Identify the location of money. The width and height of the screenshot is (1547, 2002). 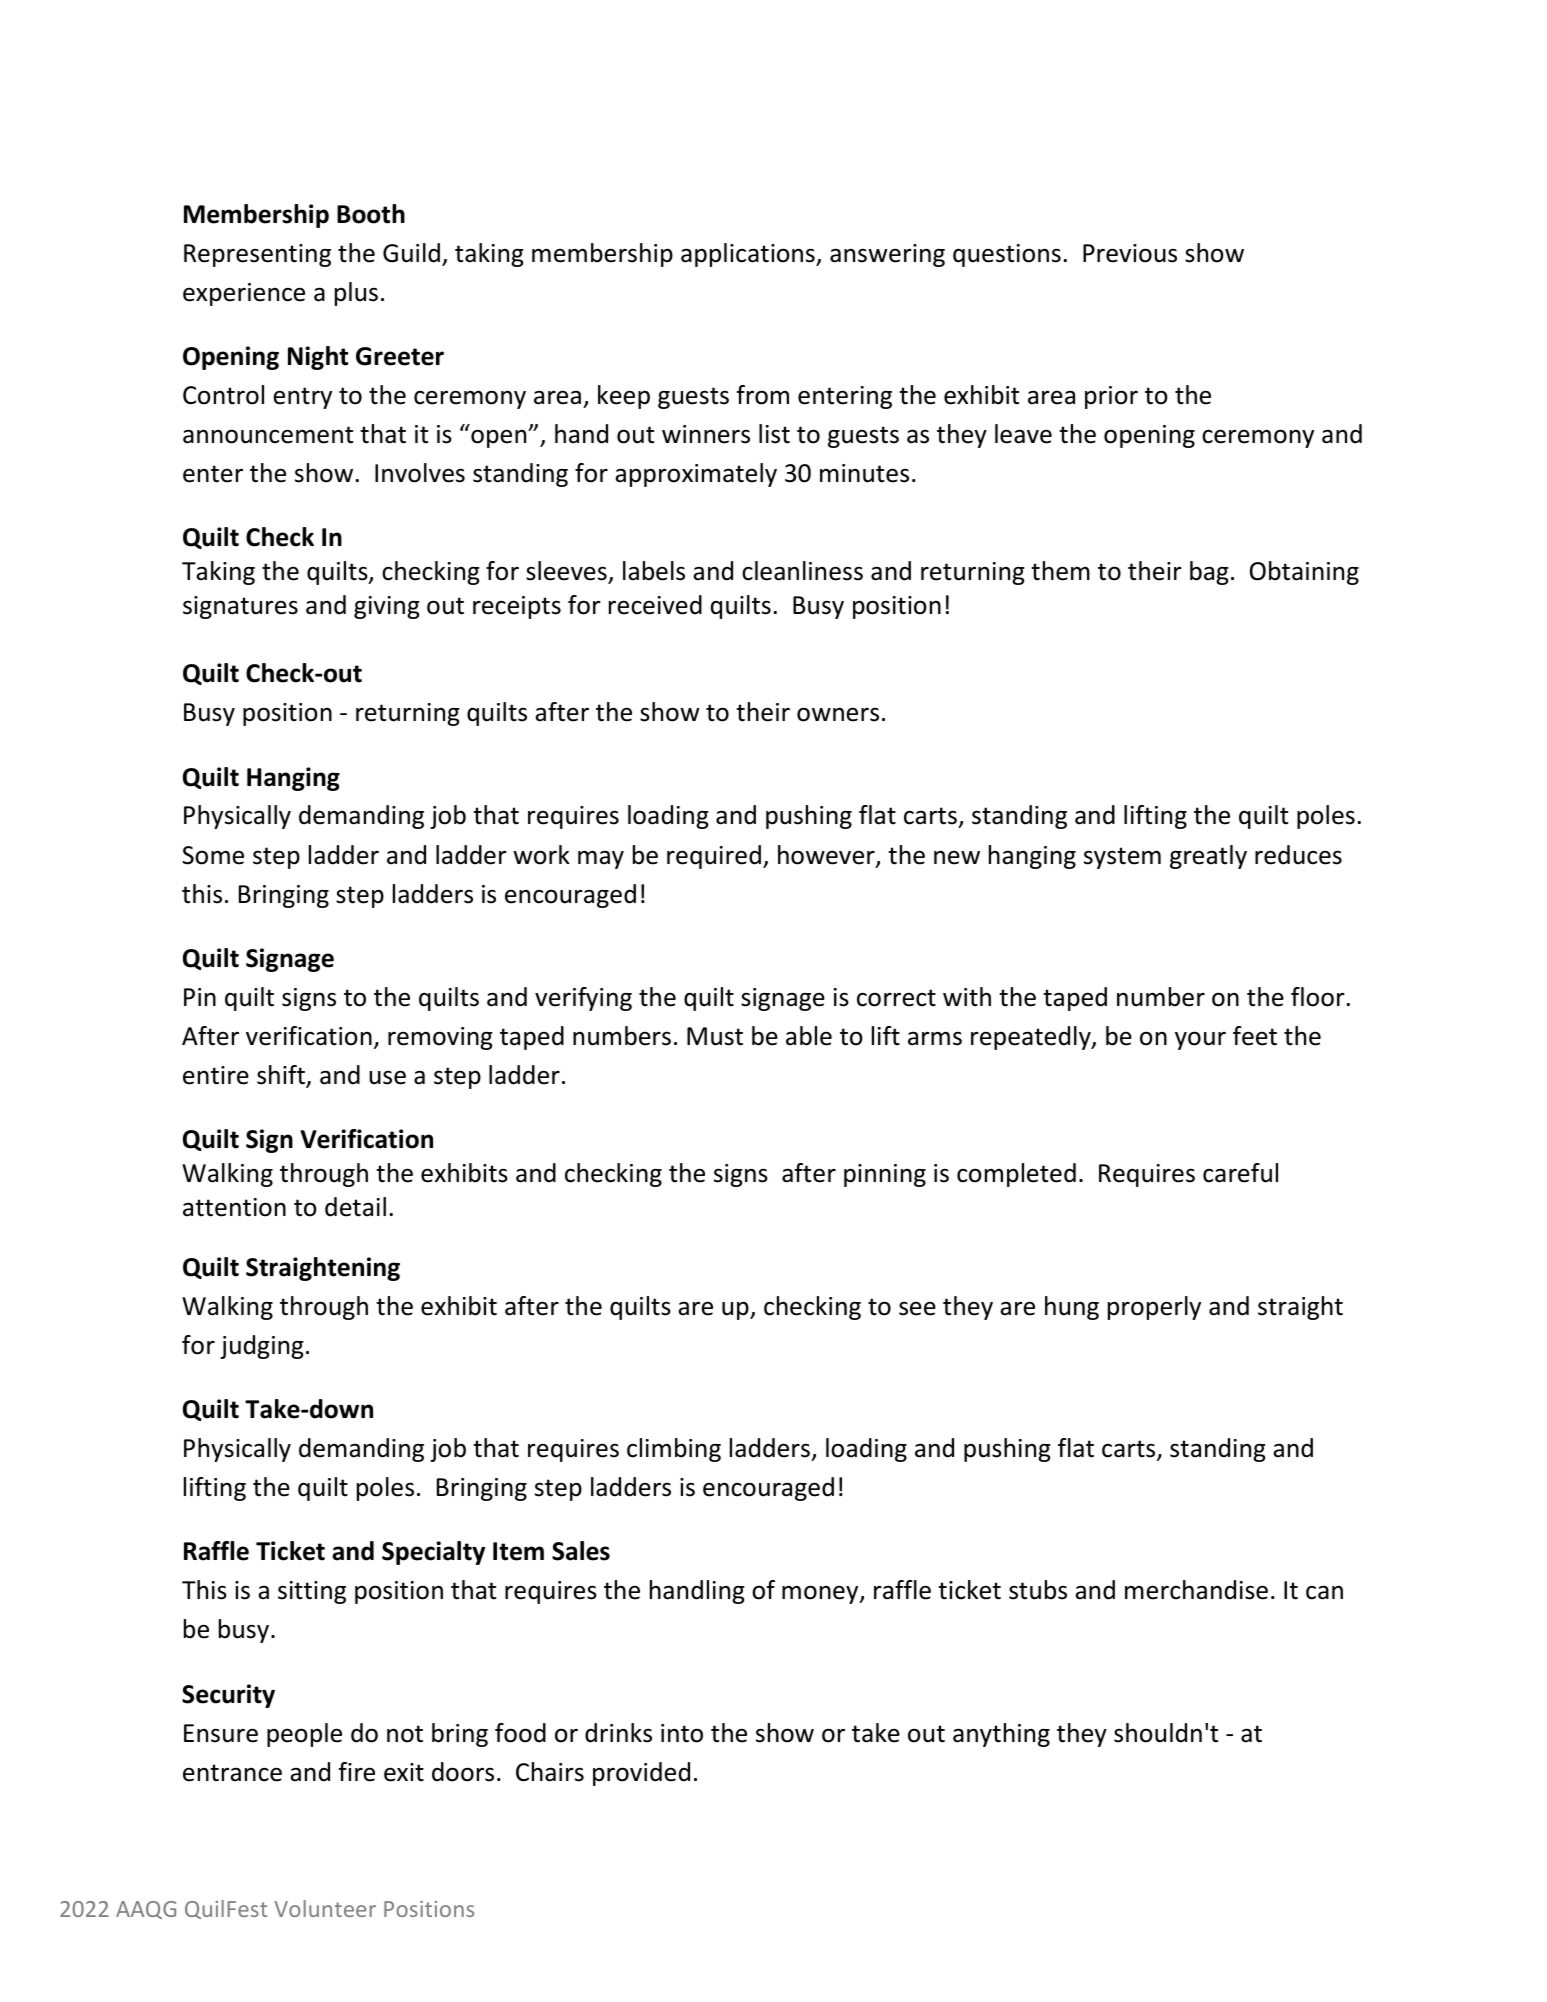
(821, 1594).
